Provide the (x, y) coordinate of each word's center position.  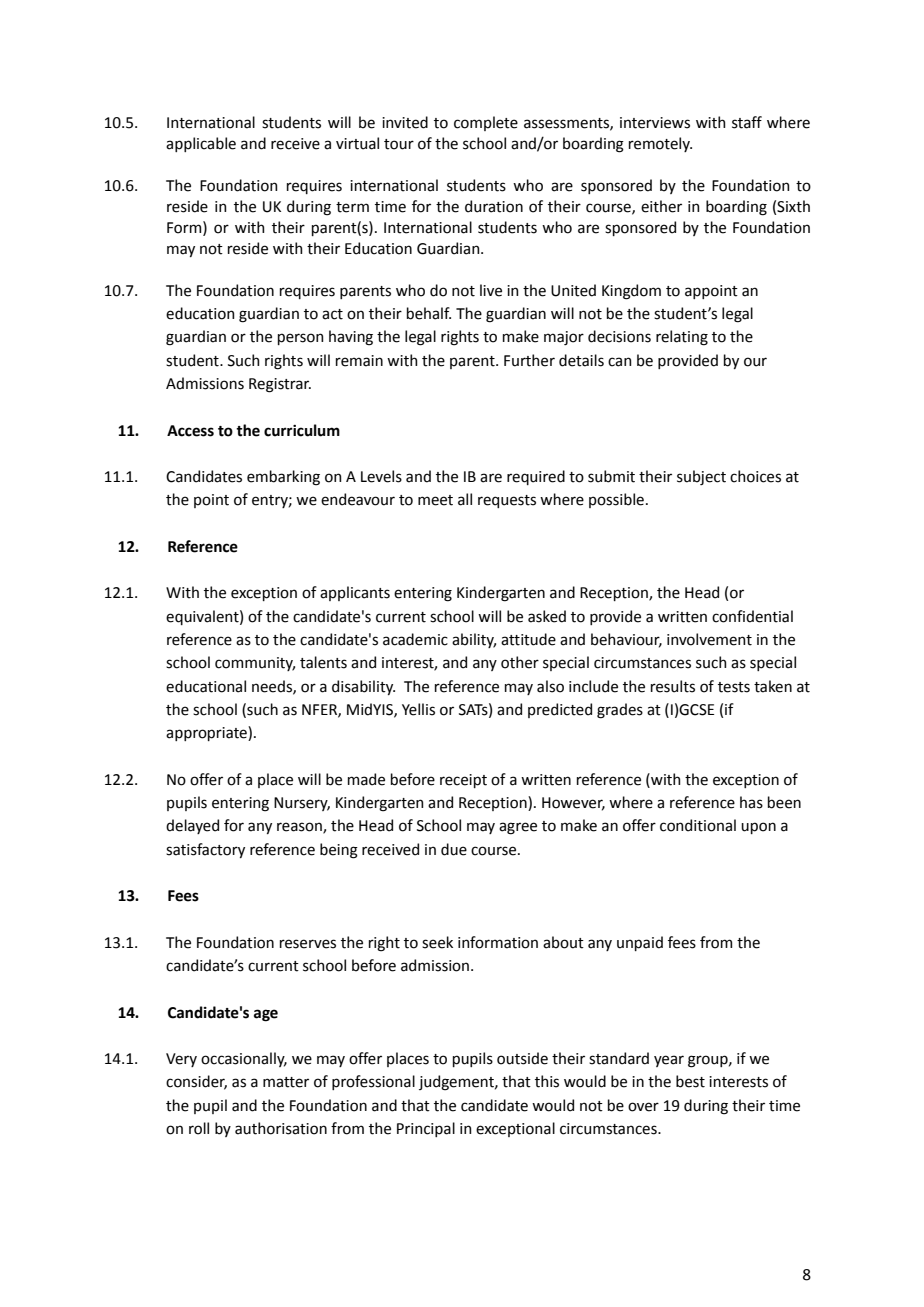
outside (522, 1058)
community (255, 664)
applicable (201, 144)
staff (747, 122)
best (690, 1081)
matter (286, 1082)
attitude (528, 639)
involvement (709, 639)
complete (486, 123)
